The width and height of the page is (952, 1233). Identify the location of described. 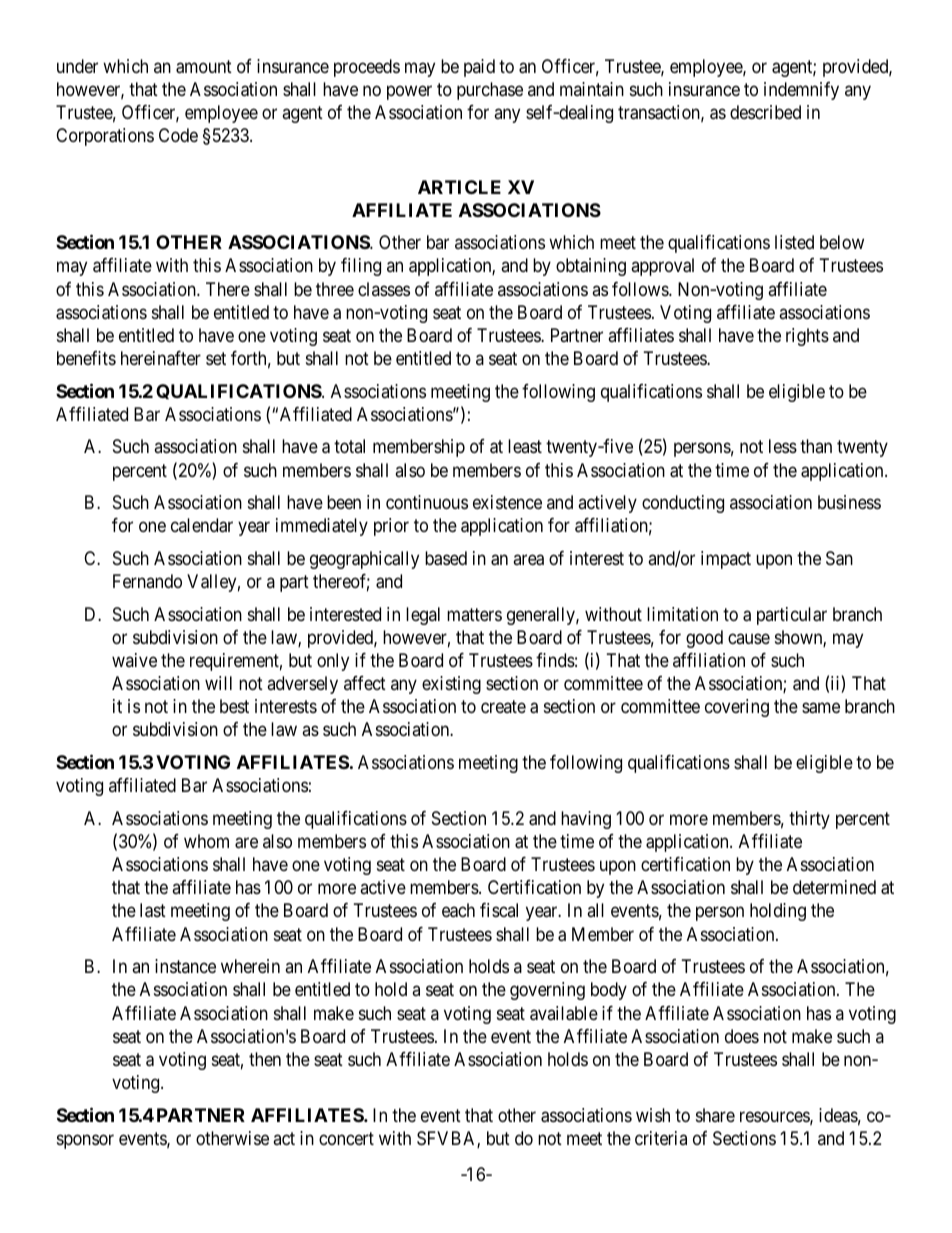
(765, 112).
